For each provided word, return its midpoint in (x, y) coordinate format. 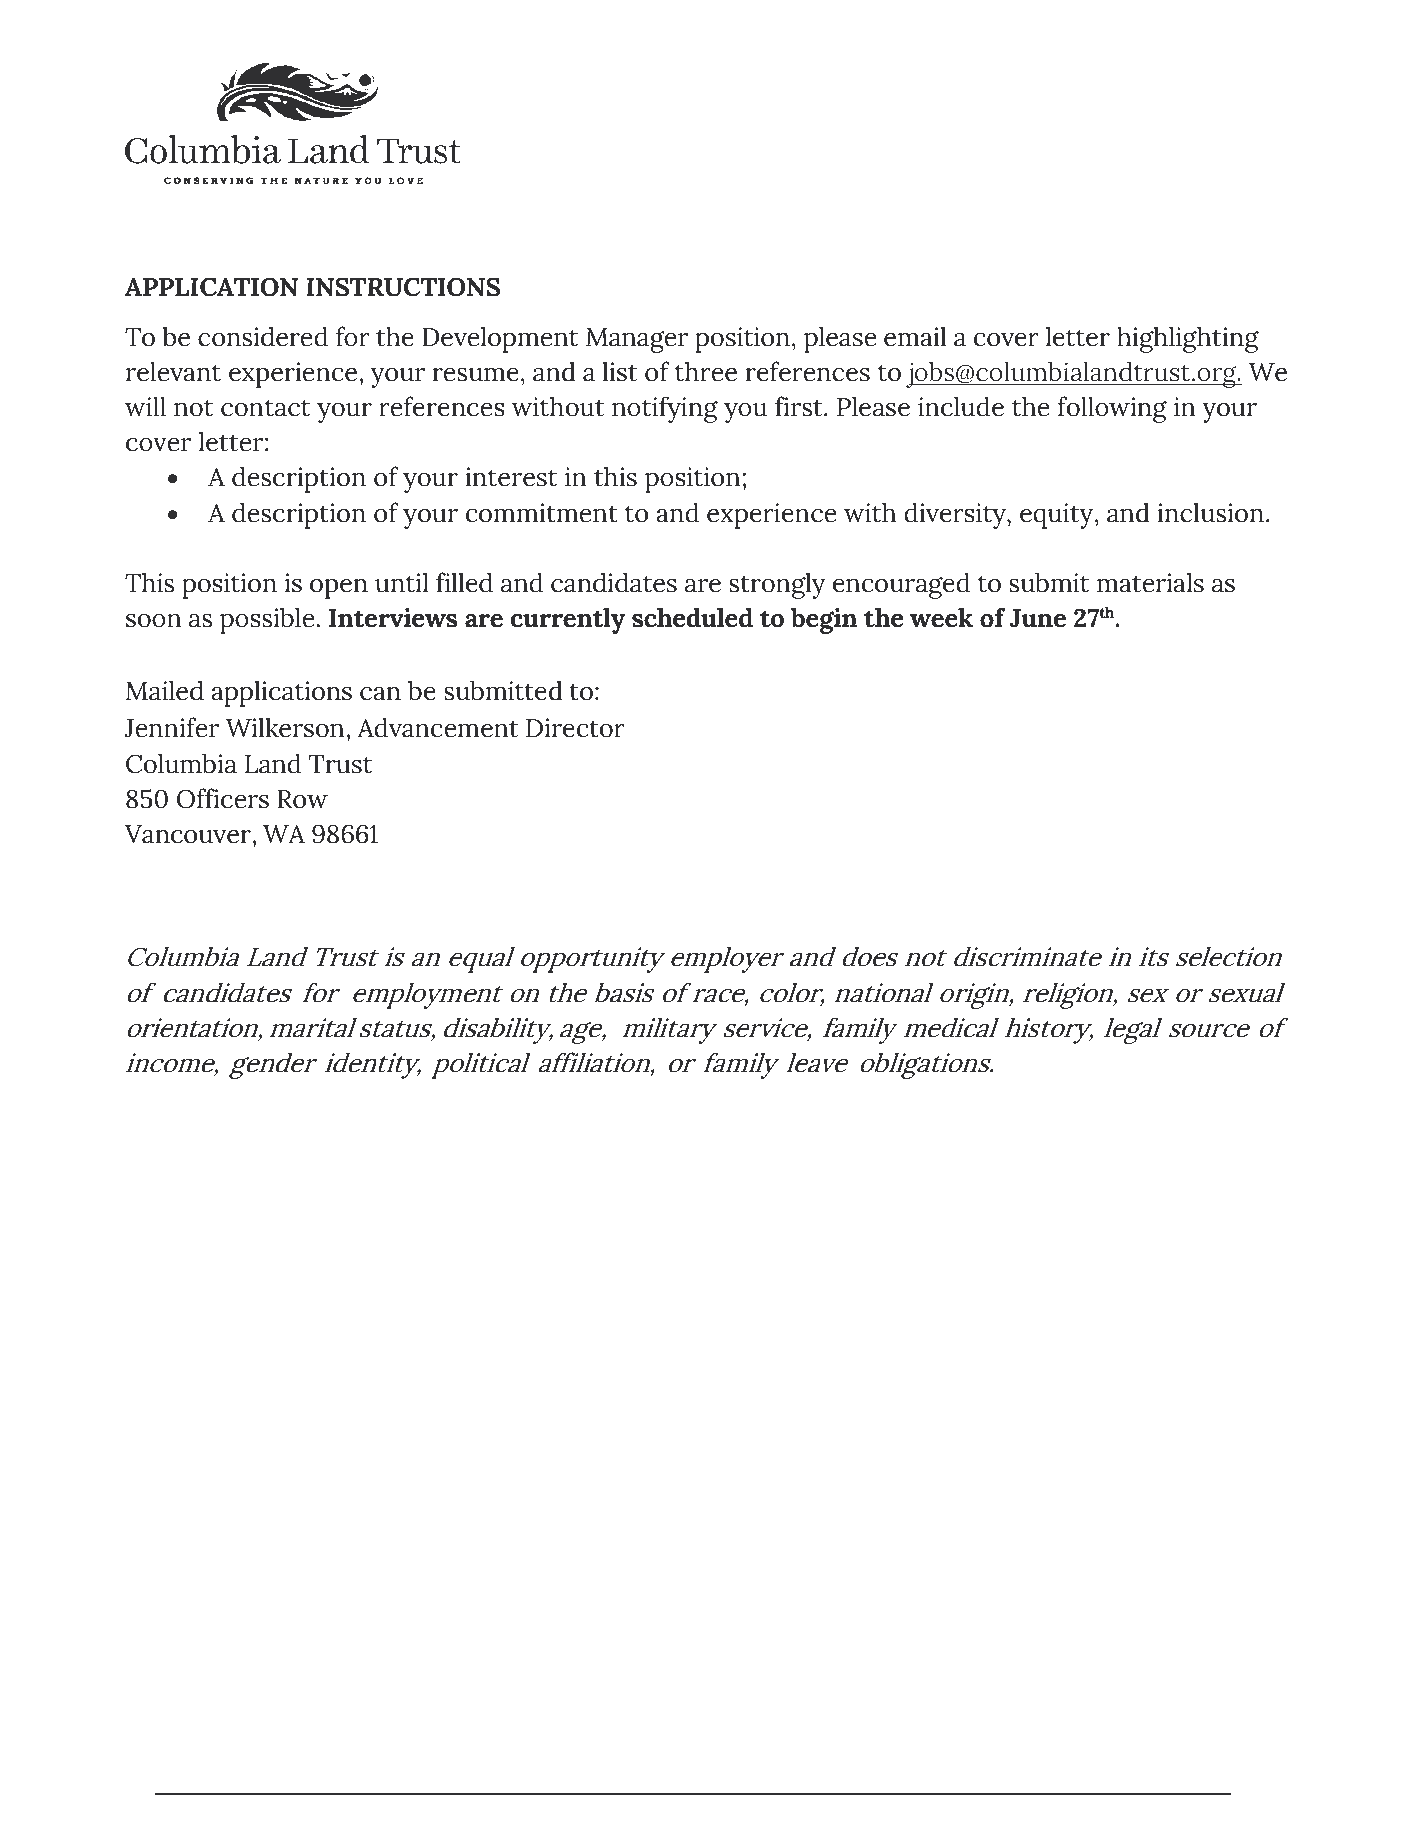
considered (263, 336)
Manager (637, 340)
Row (302, 799)
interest (511, 477)
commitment (542, 513)
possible (267, 620)
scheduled (692, 617)
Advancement (437, 727)
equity (1058, 516)
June (1038, 618)
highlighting (1188, 339)
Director (575, 728)
